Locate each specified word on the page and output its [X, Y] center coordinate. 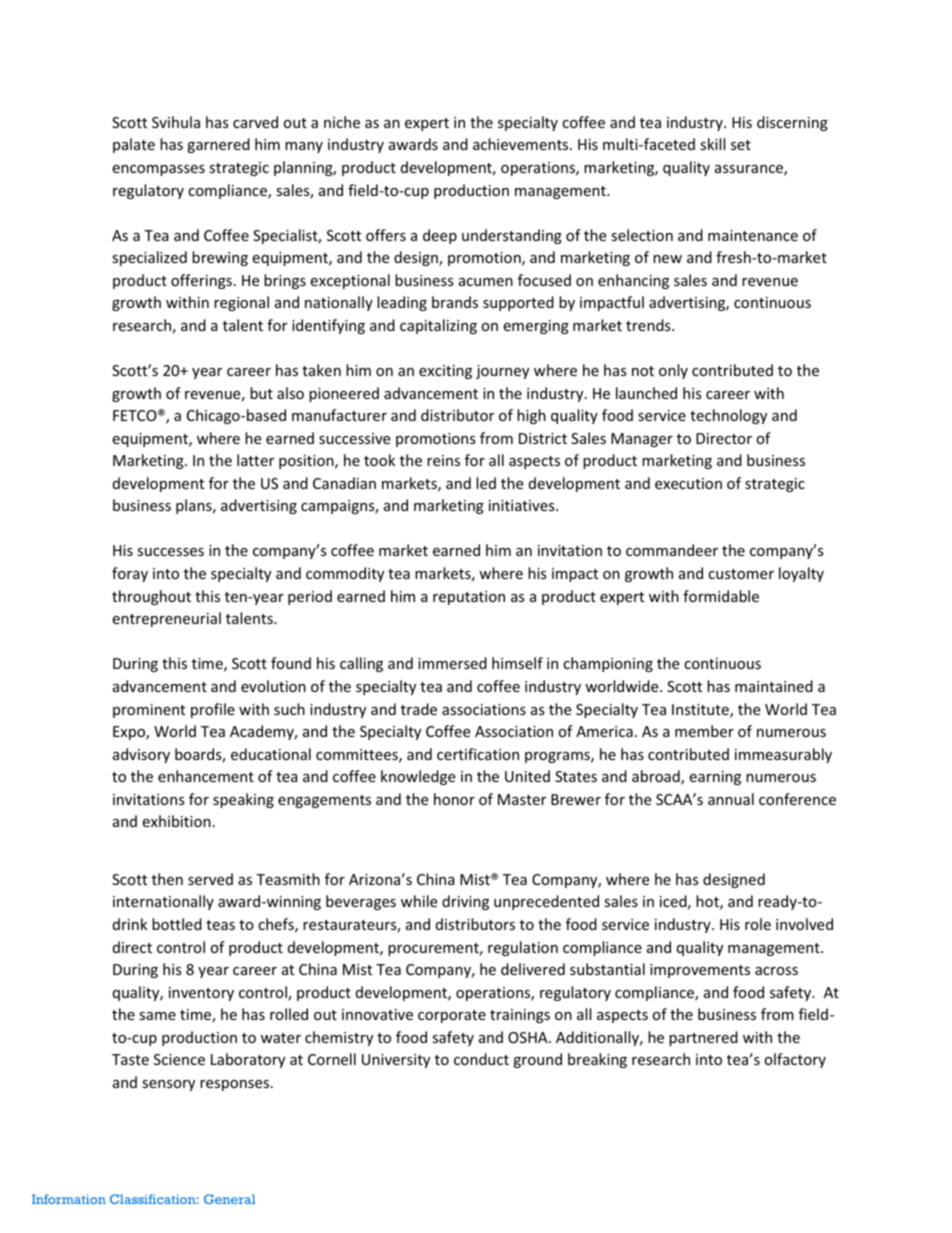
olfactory [795, 1060]
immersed [452, 663]
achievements [522, 144]
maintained [774, 686]
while [419, 901]
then [167, 879]
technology [728, 416]
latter [255, 460]
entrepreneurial [166, 619]
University [396, 1061]
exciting [445, 372]
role [758, 924]
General [229, 1199]
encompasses [158, 170]
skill [712, 144]
